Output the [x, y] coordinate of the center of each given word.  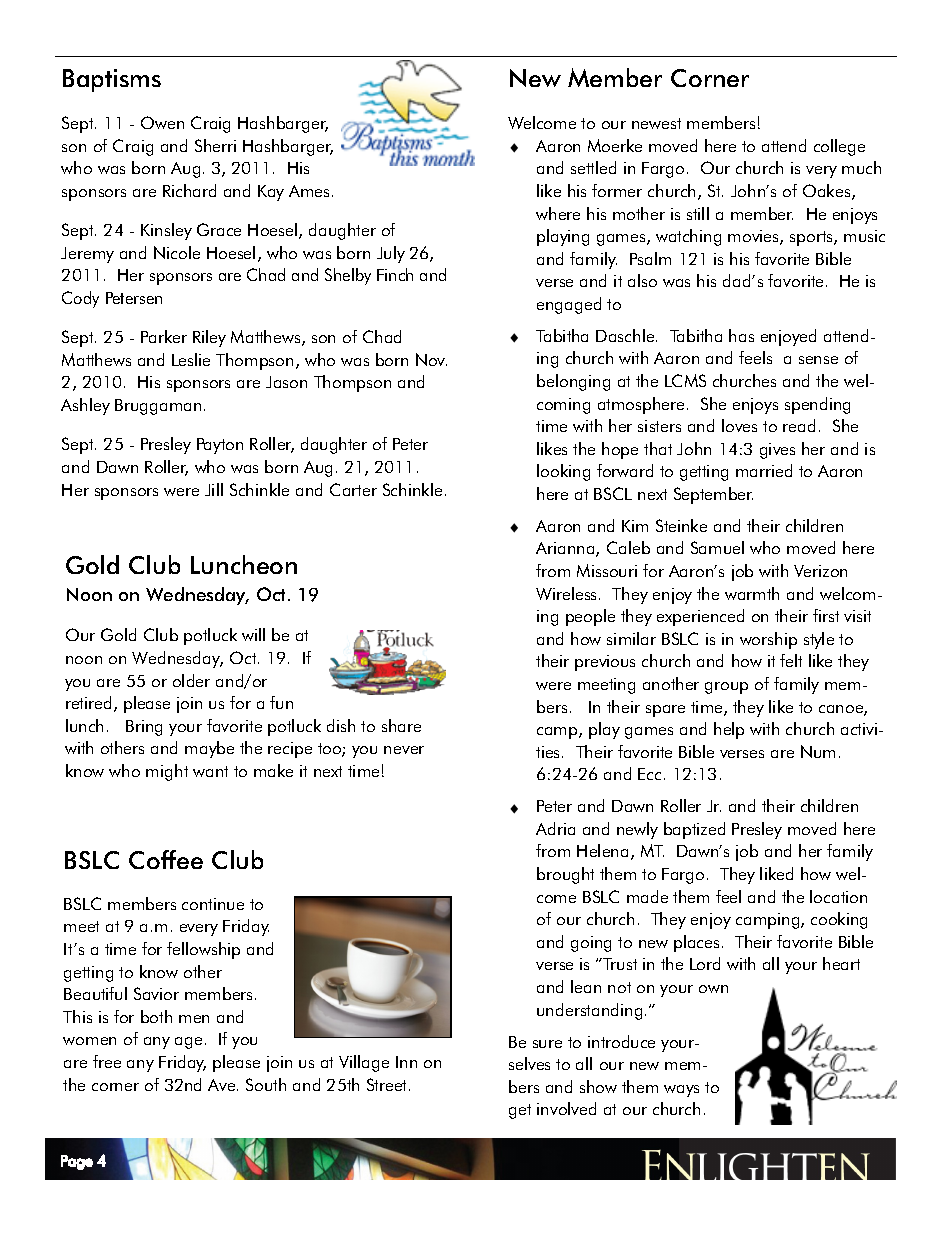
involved [566, 1108]
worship [768, 640]
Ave [223, 1085]
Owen [162, 122]
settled [593, 167]
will [253, 634]
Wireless [568, 593]
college [839, 147]
